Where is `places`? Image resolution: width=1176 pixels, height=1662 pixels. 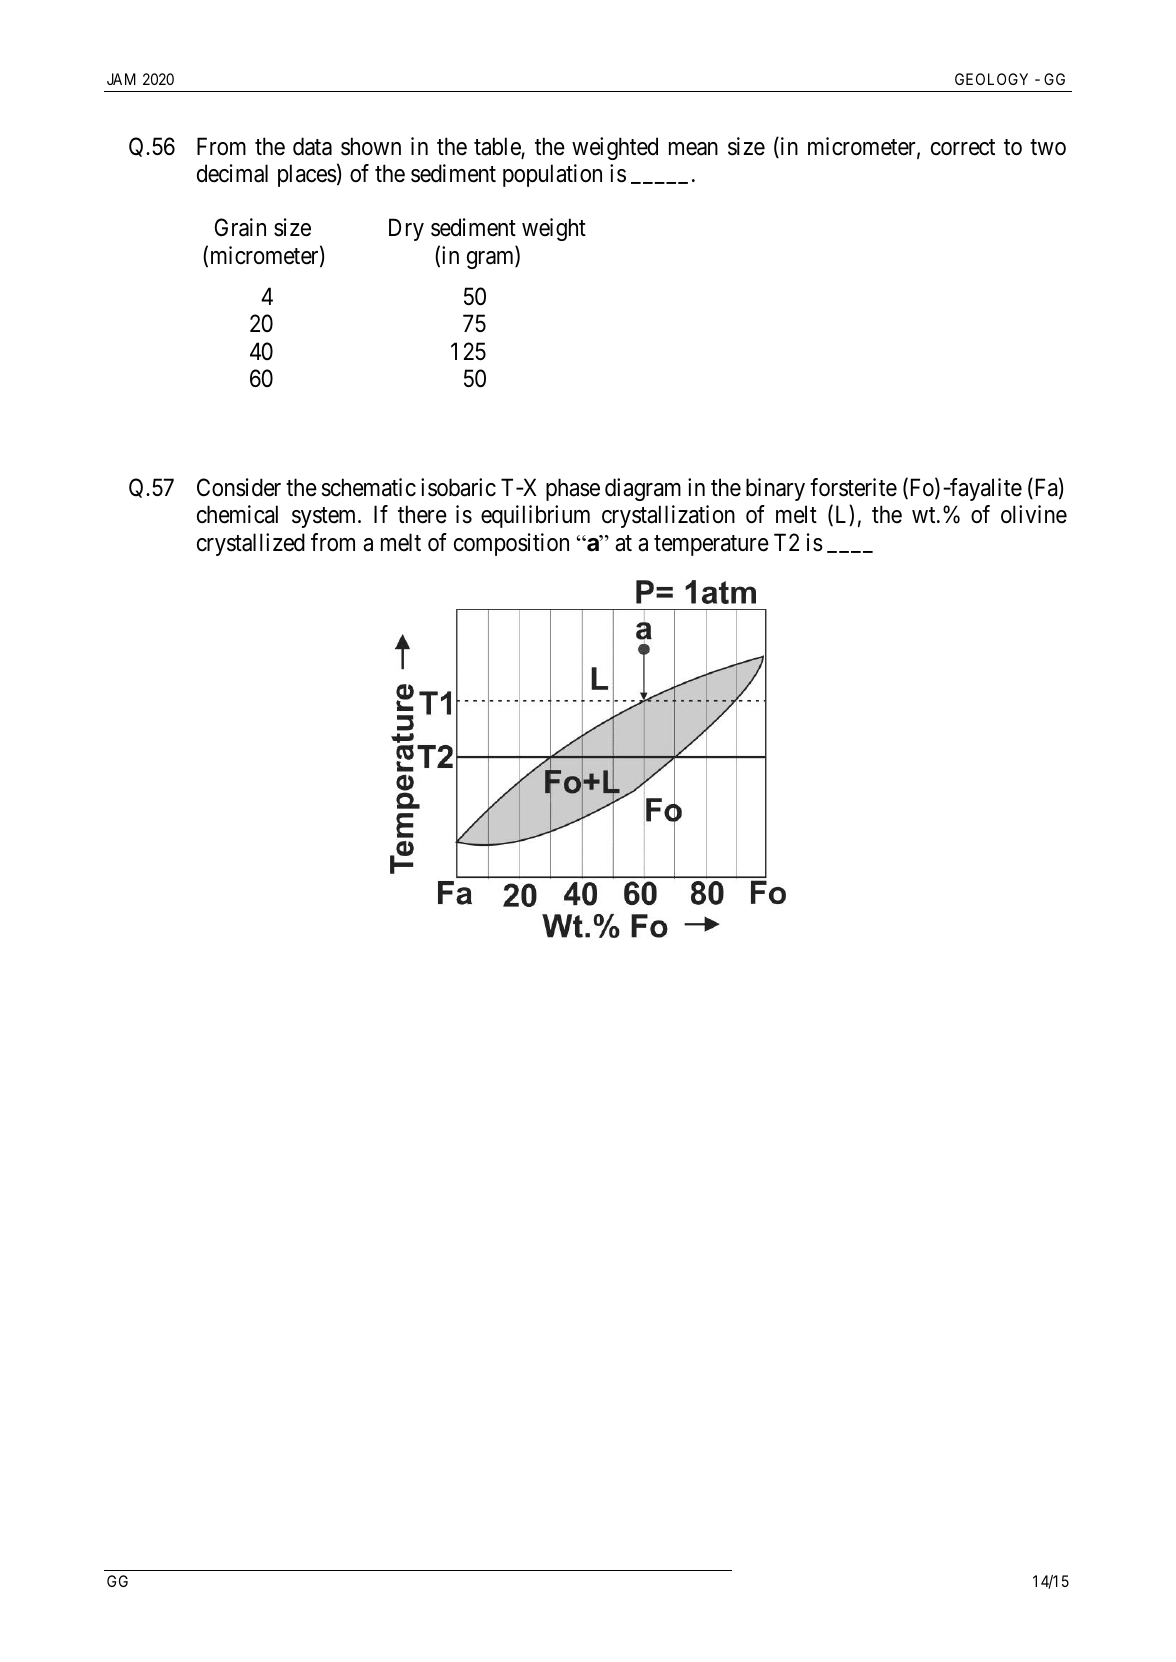 places is located at coordinates (307, 175).
